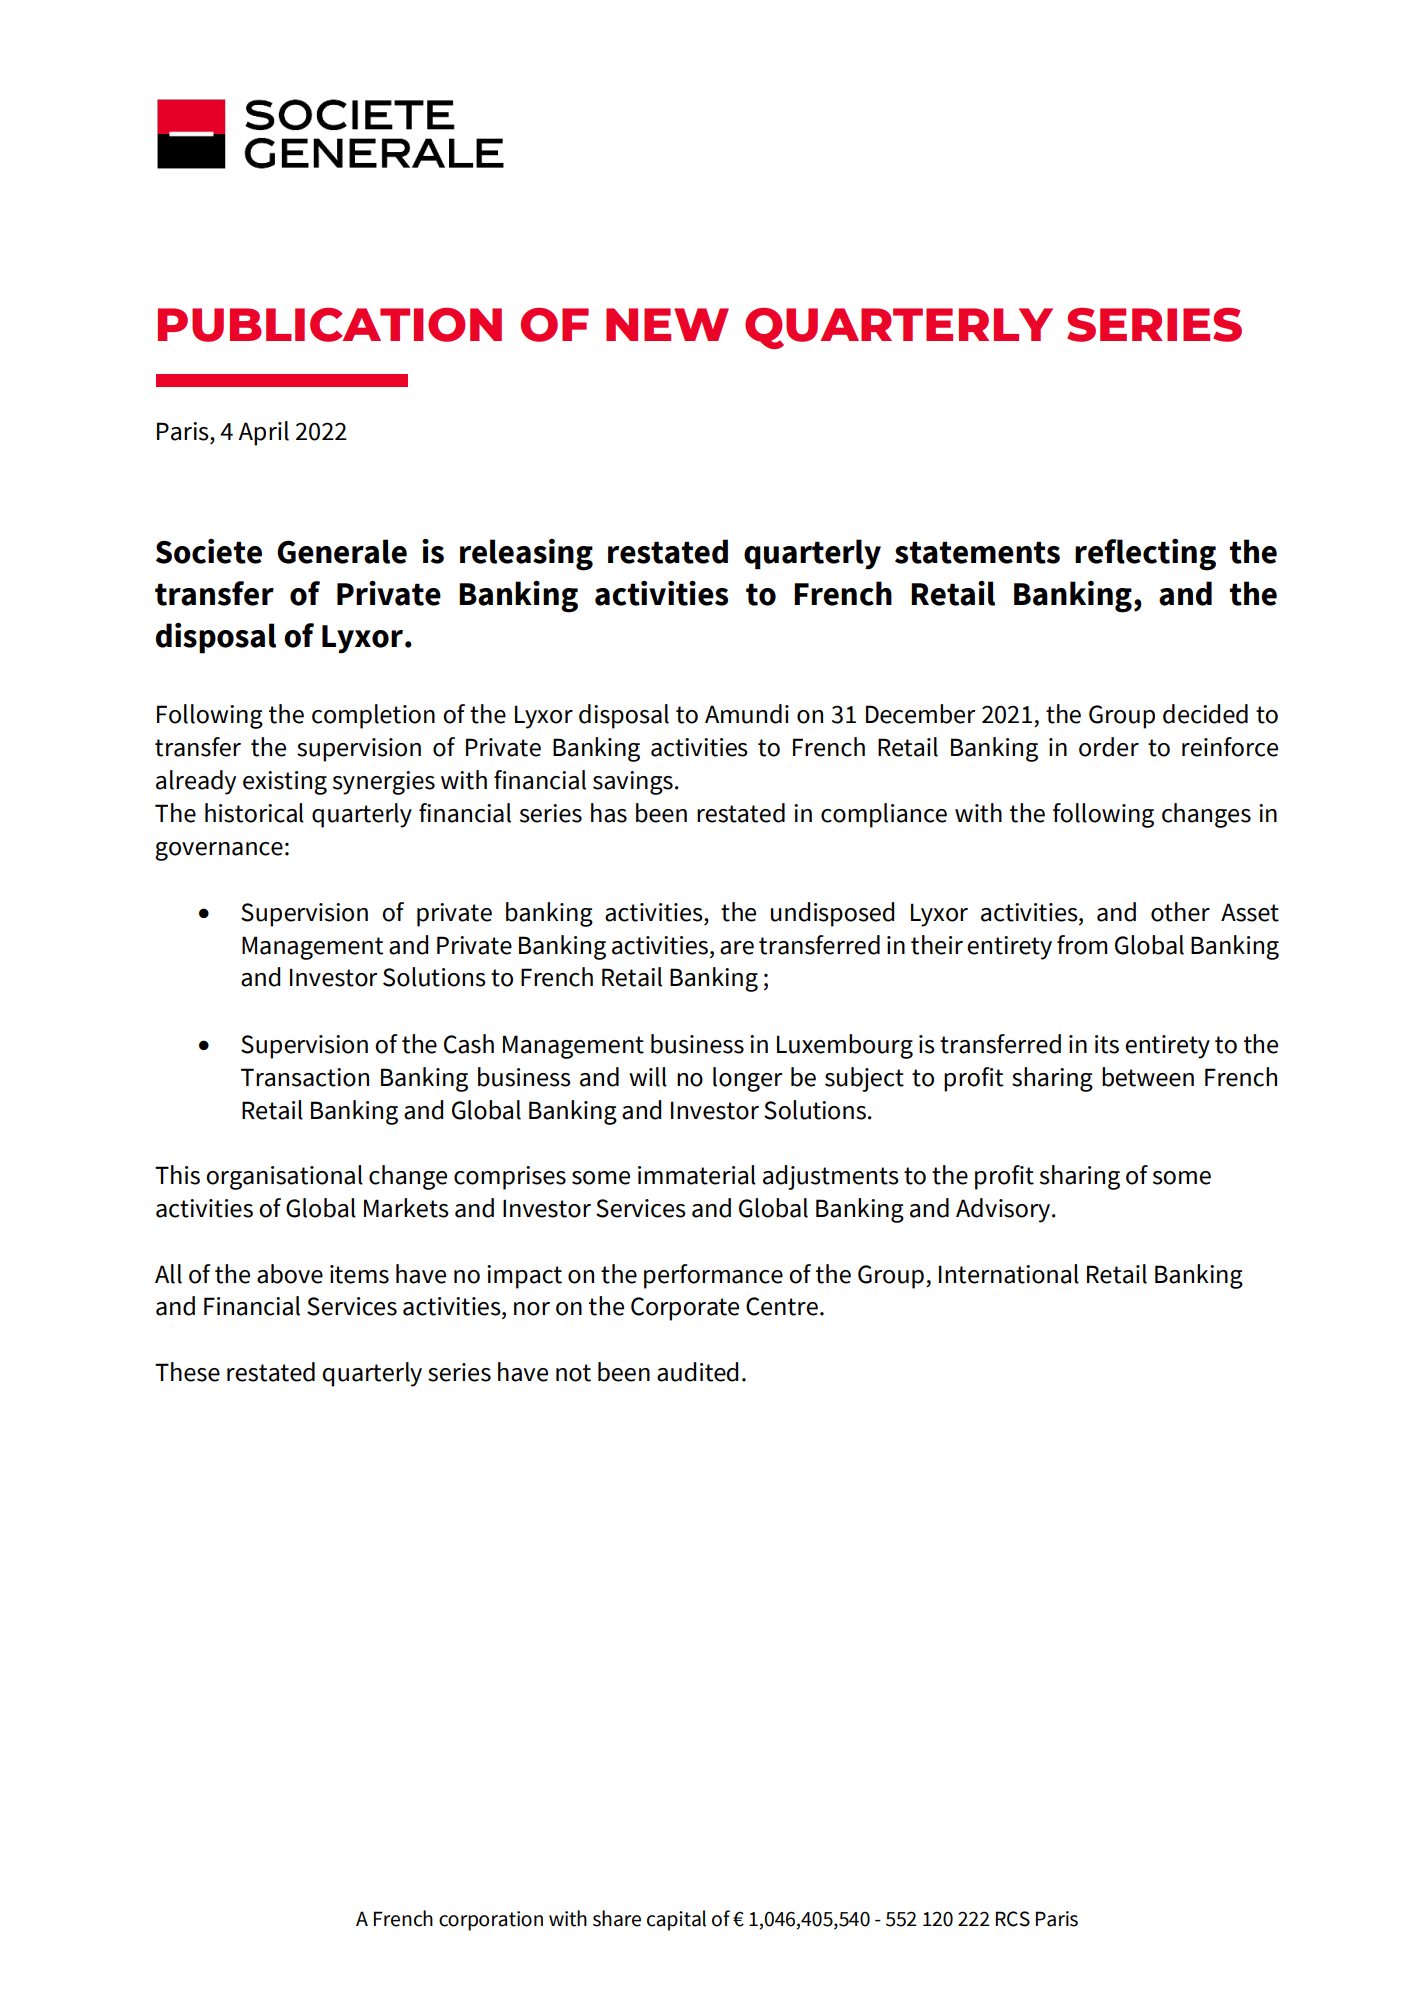 The image size is (1413, 1999). I want to click on longer, so click(747, 1079).
